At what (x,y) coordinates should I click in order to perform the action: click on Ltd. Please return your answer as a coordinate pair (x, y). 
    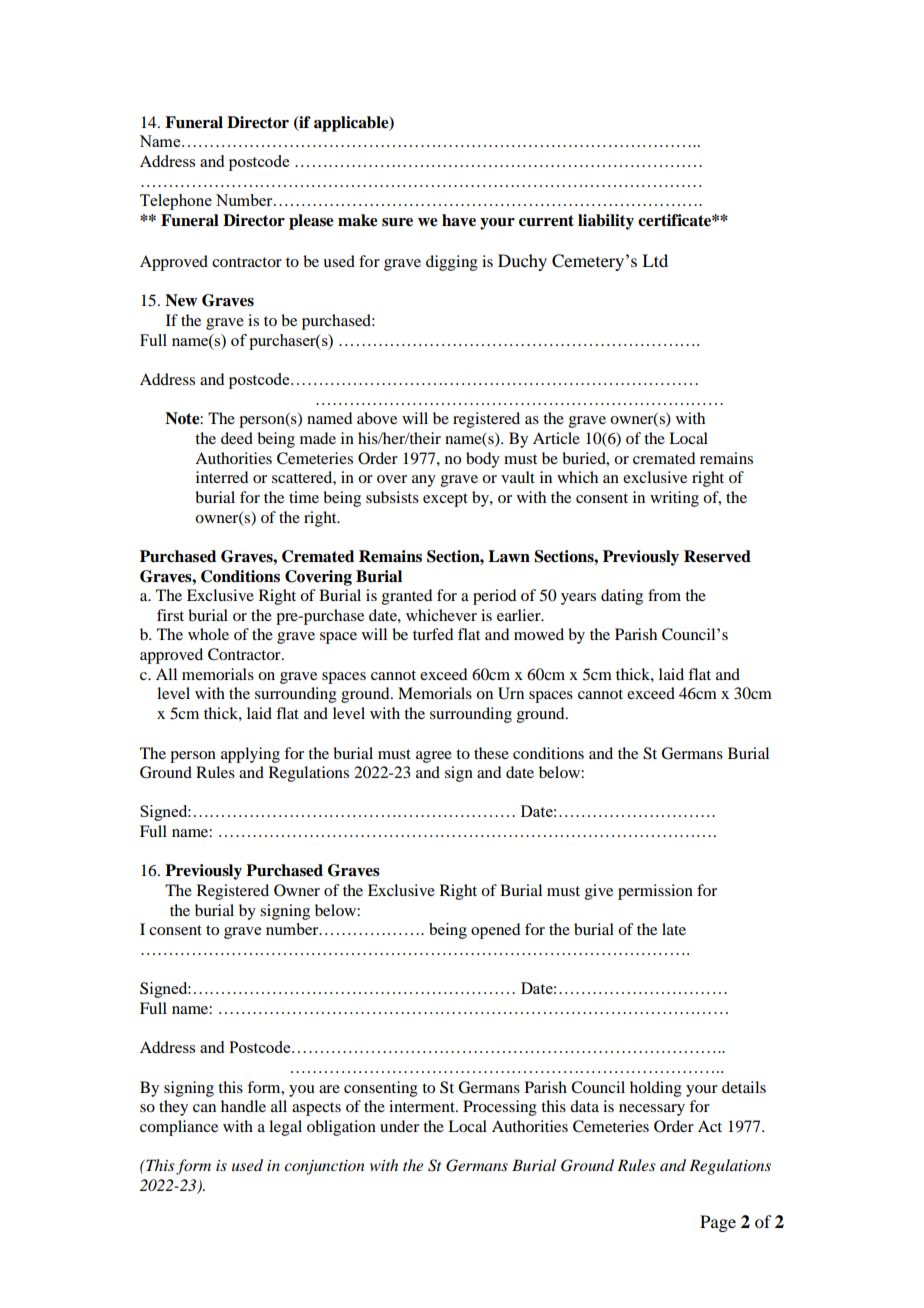
    Looking at the image, I should click on (655, 260).
